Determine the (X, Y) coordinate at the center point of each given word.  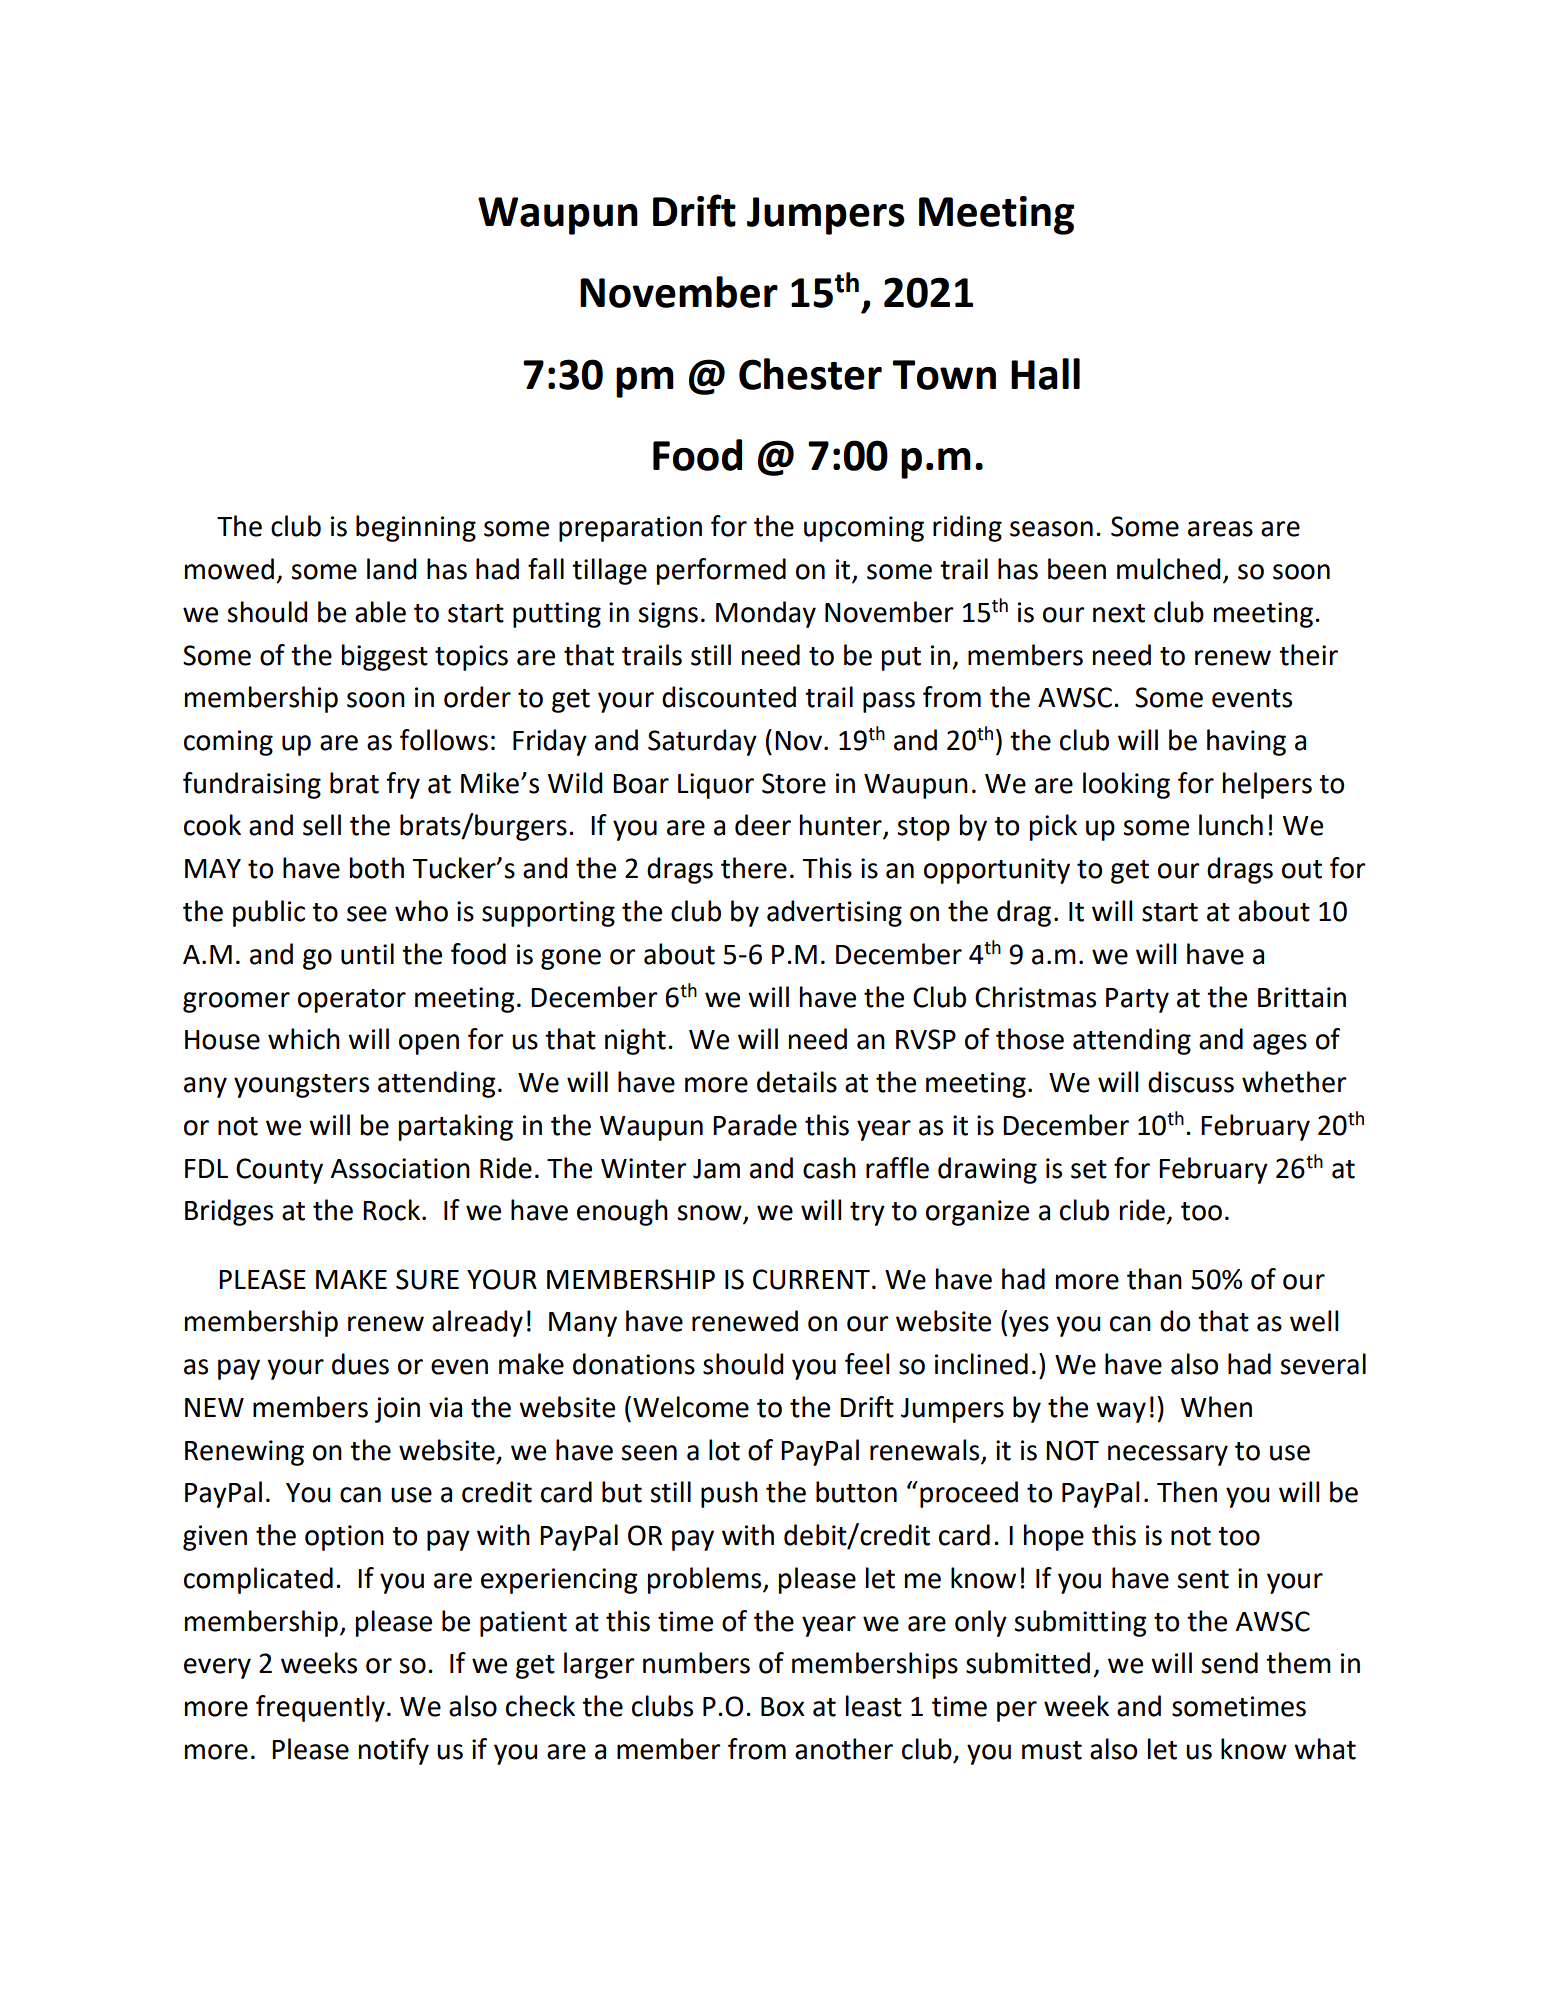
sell (322, 825)
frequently (320, 1708)
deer (763, 825)
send (1229, 1663)
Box (783, 1707)
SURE (427, 1279)
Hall (1045, 374)
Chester (810, 374)
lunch (1231, 825)
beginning (416, 528)
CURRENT (811, 1279)
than (1154, 1279)
